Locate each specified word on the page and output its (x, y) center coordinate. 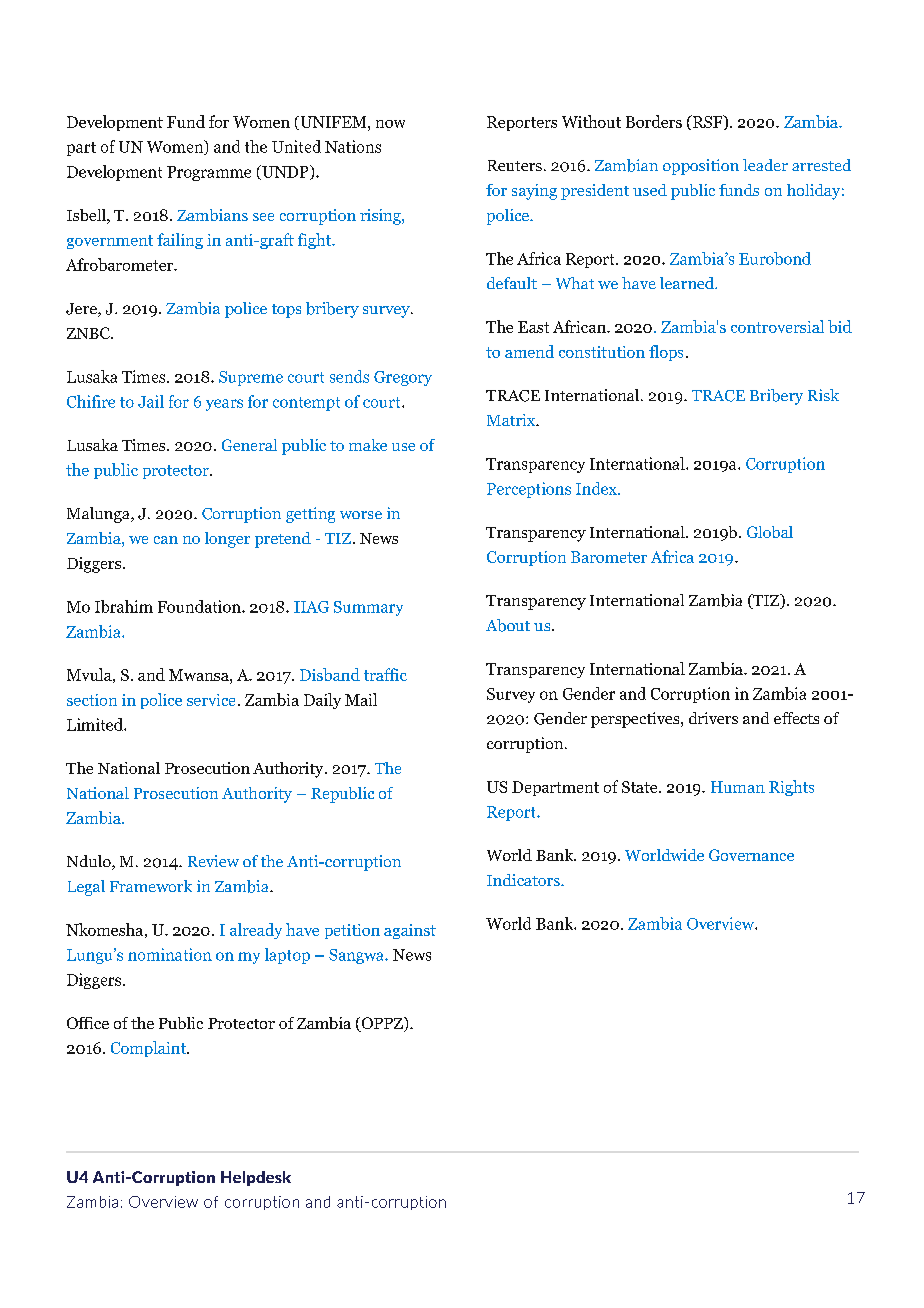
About (508, 625)
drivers (713, 718)
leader (765, 165)
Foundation (200, 606)
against (410, 931)
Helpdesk (256, 1178)
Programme (209, 173)
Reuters (515, 165)
